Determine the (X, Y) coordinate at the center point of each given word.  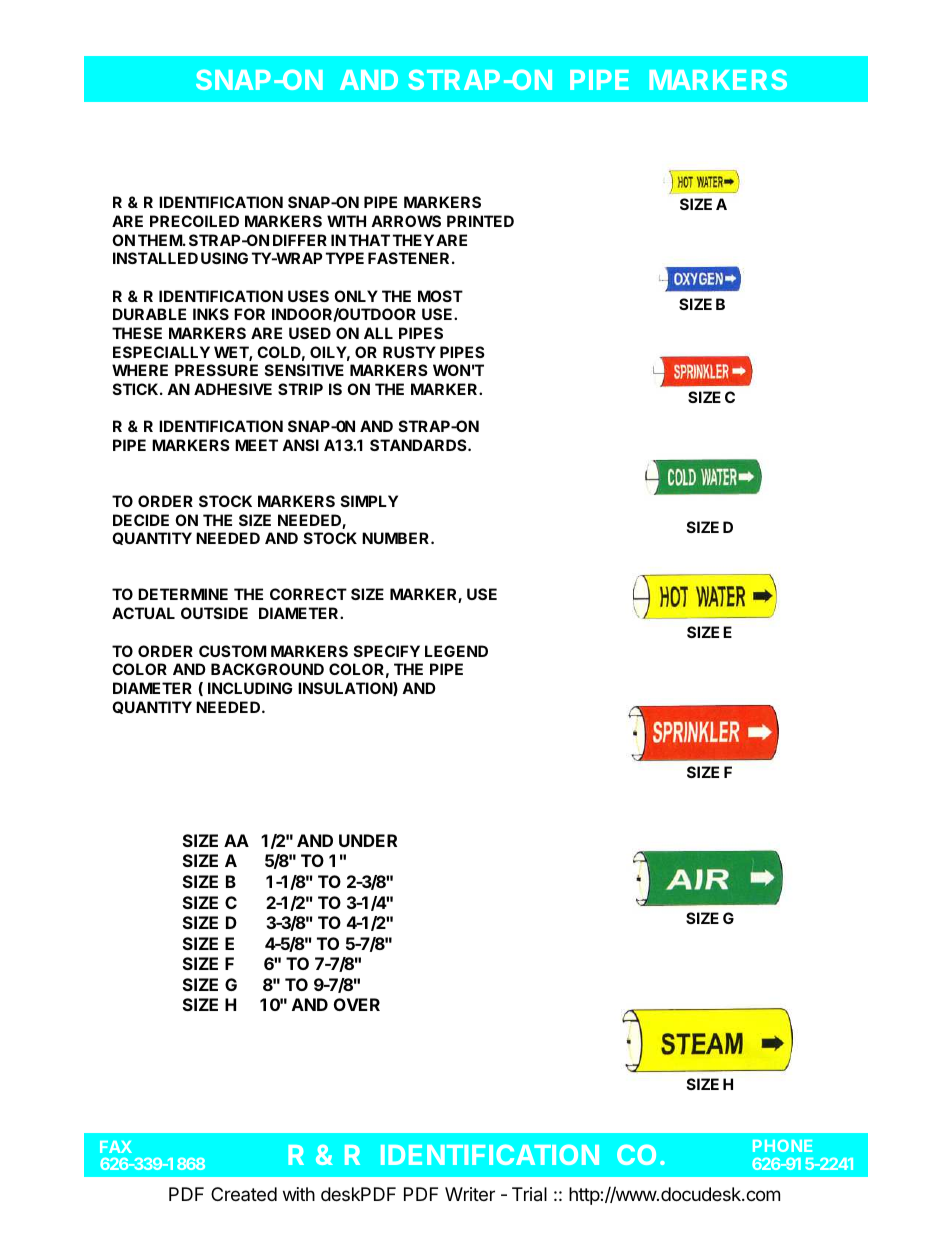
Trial (529, 1194)
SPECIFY (387, 651)
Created (244, 1194)
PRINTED (480, 221)
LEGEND (456, 651)
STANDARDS (419, 445)
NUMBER (397, 538)
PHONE (782, 1146)
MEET (256, 445)
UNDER (368, 840)
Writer (470, 1194)
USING (224, 258)
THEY (413, 240)
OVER (357, 1004)
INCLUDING (250, 688)
